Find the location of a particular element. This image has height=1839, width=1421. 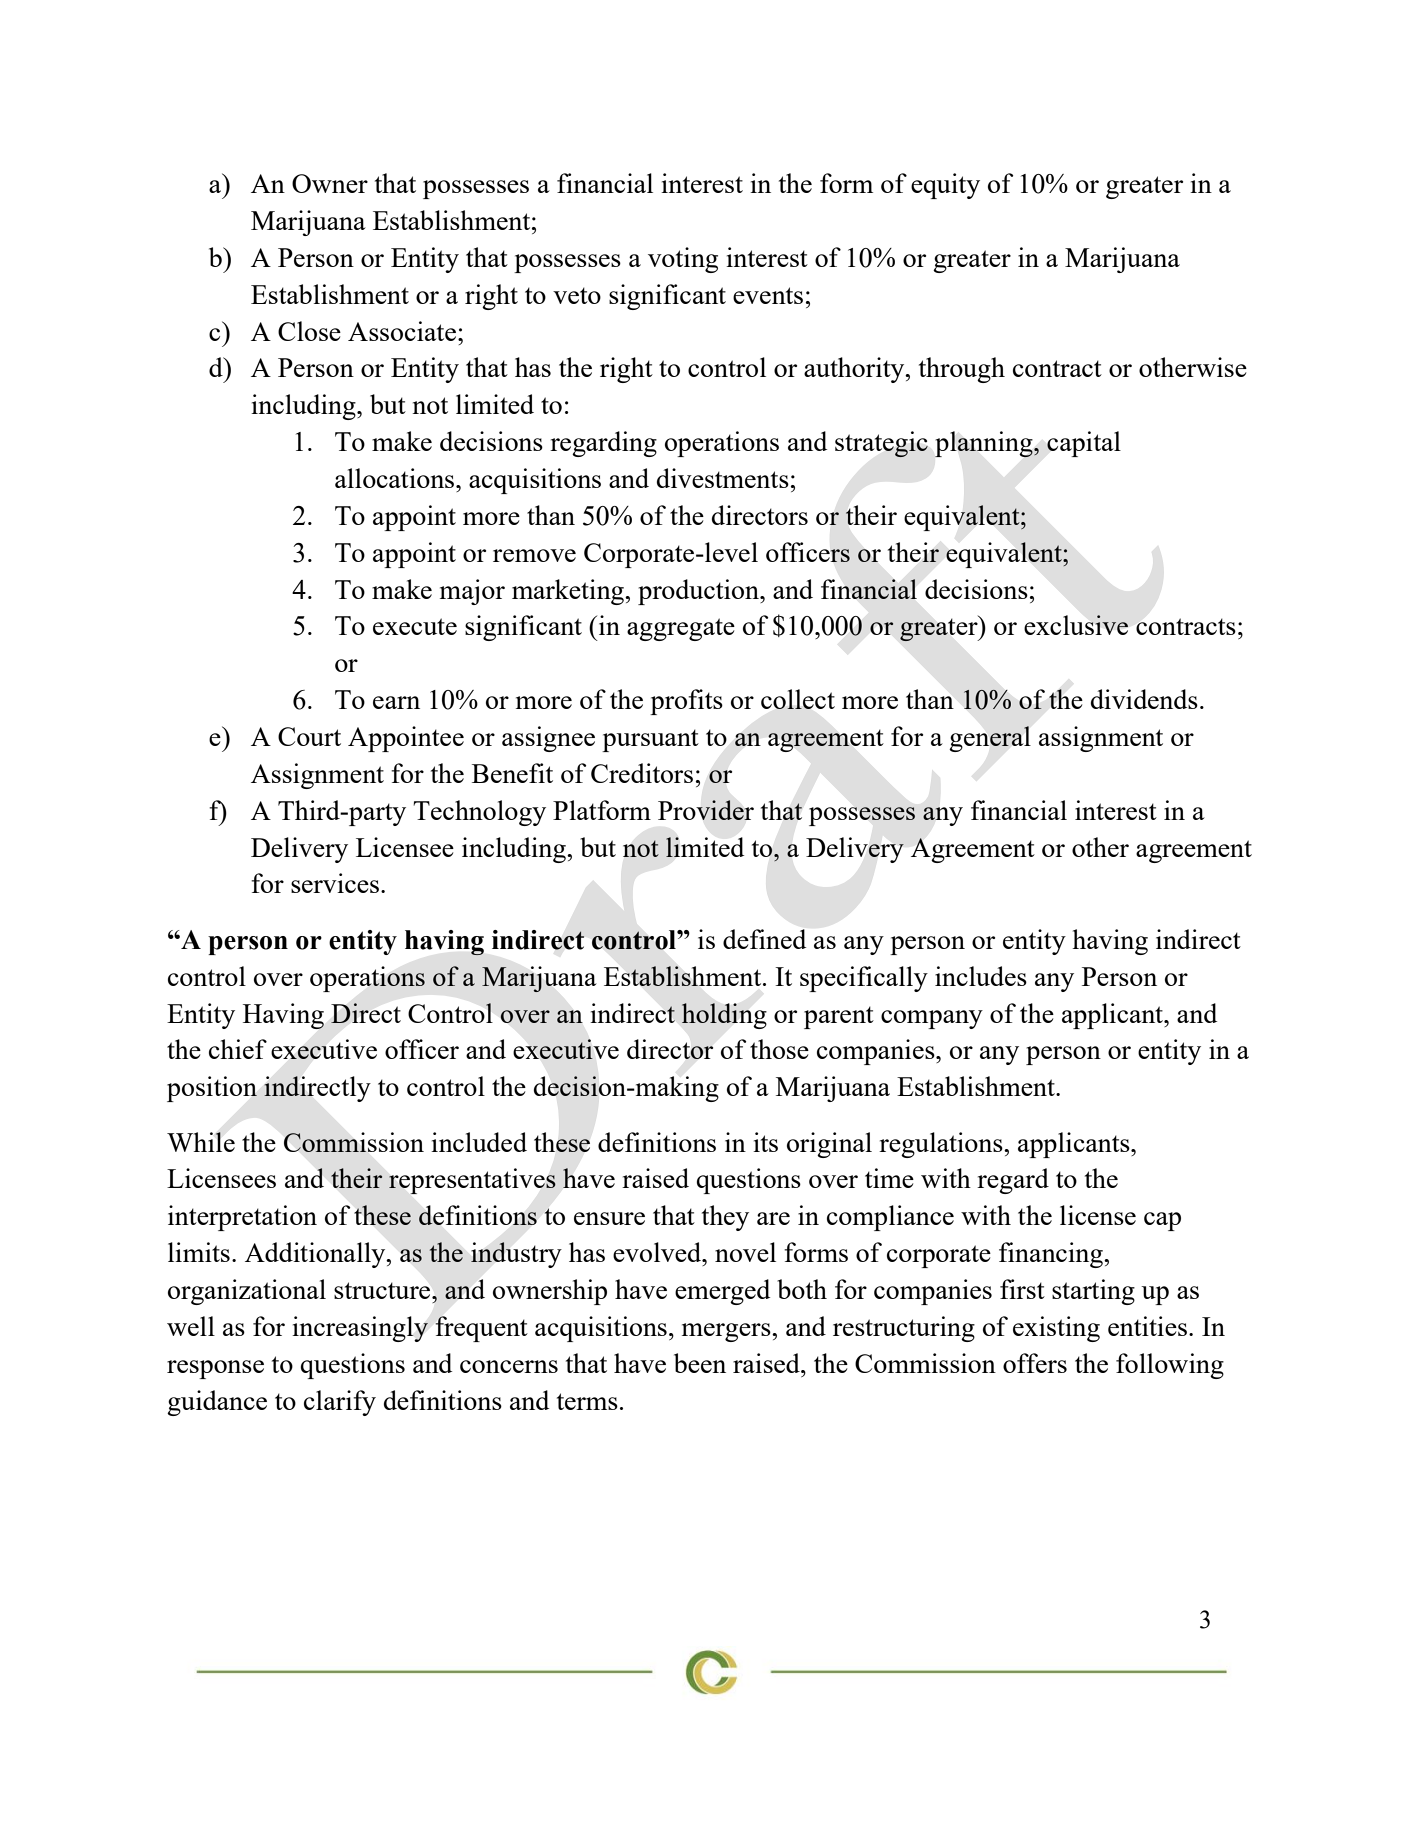

clarify is located at coordinates (340, 1403).
